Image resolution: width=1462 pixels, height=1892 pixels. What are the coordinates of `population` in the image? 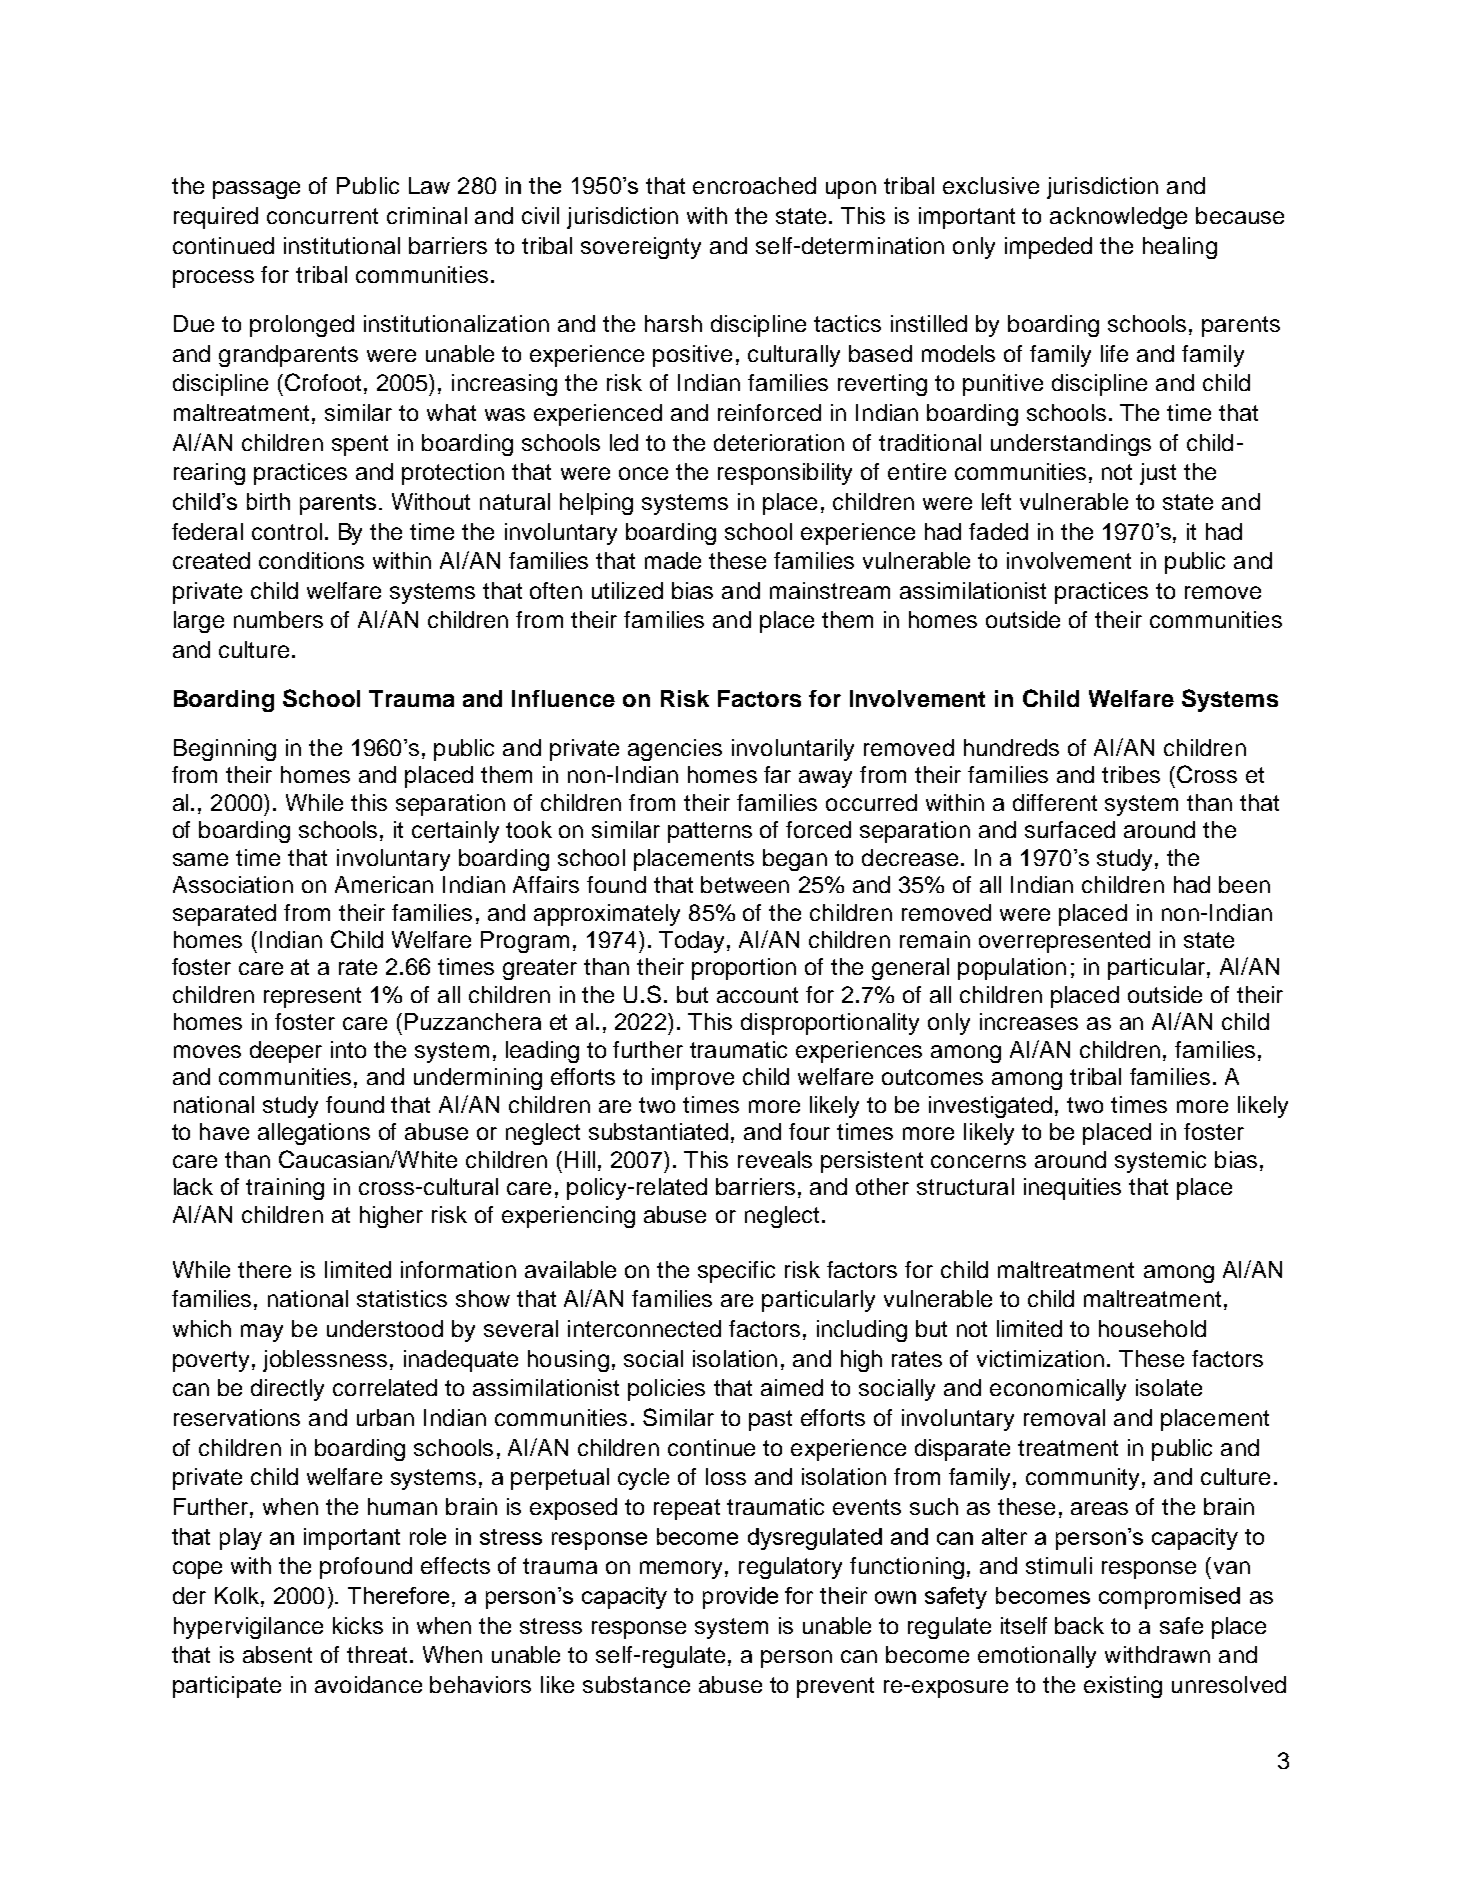 It's located at (1012, 969).
